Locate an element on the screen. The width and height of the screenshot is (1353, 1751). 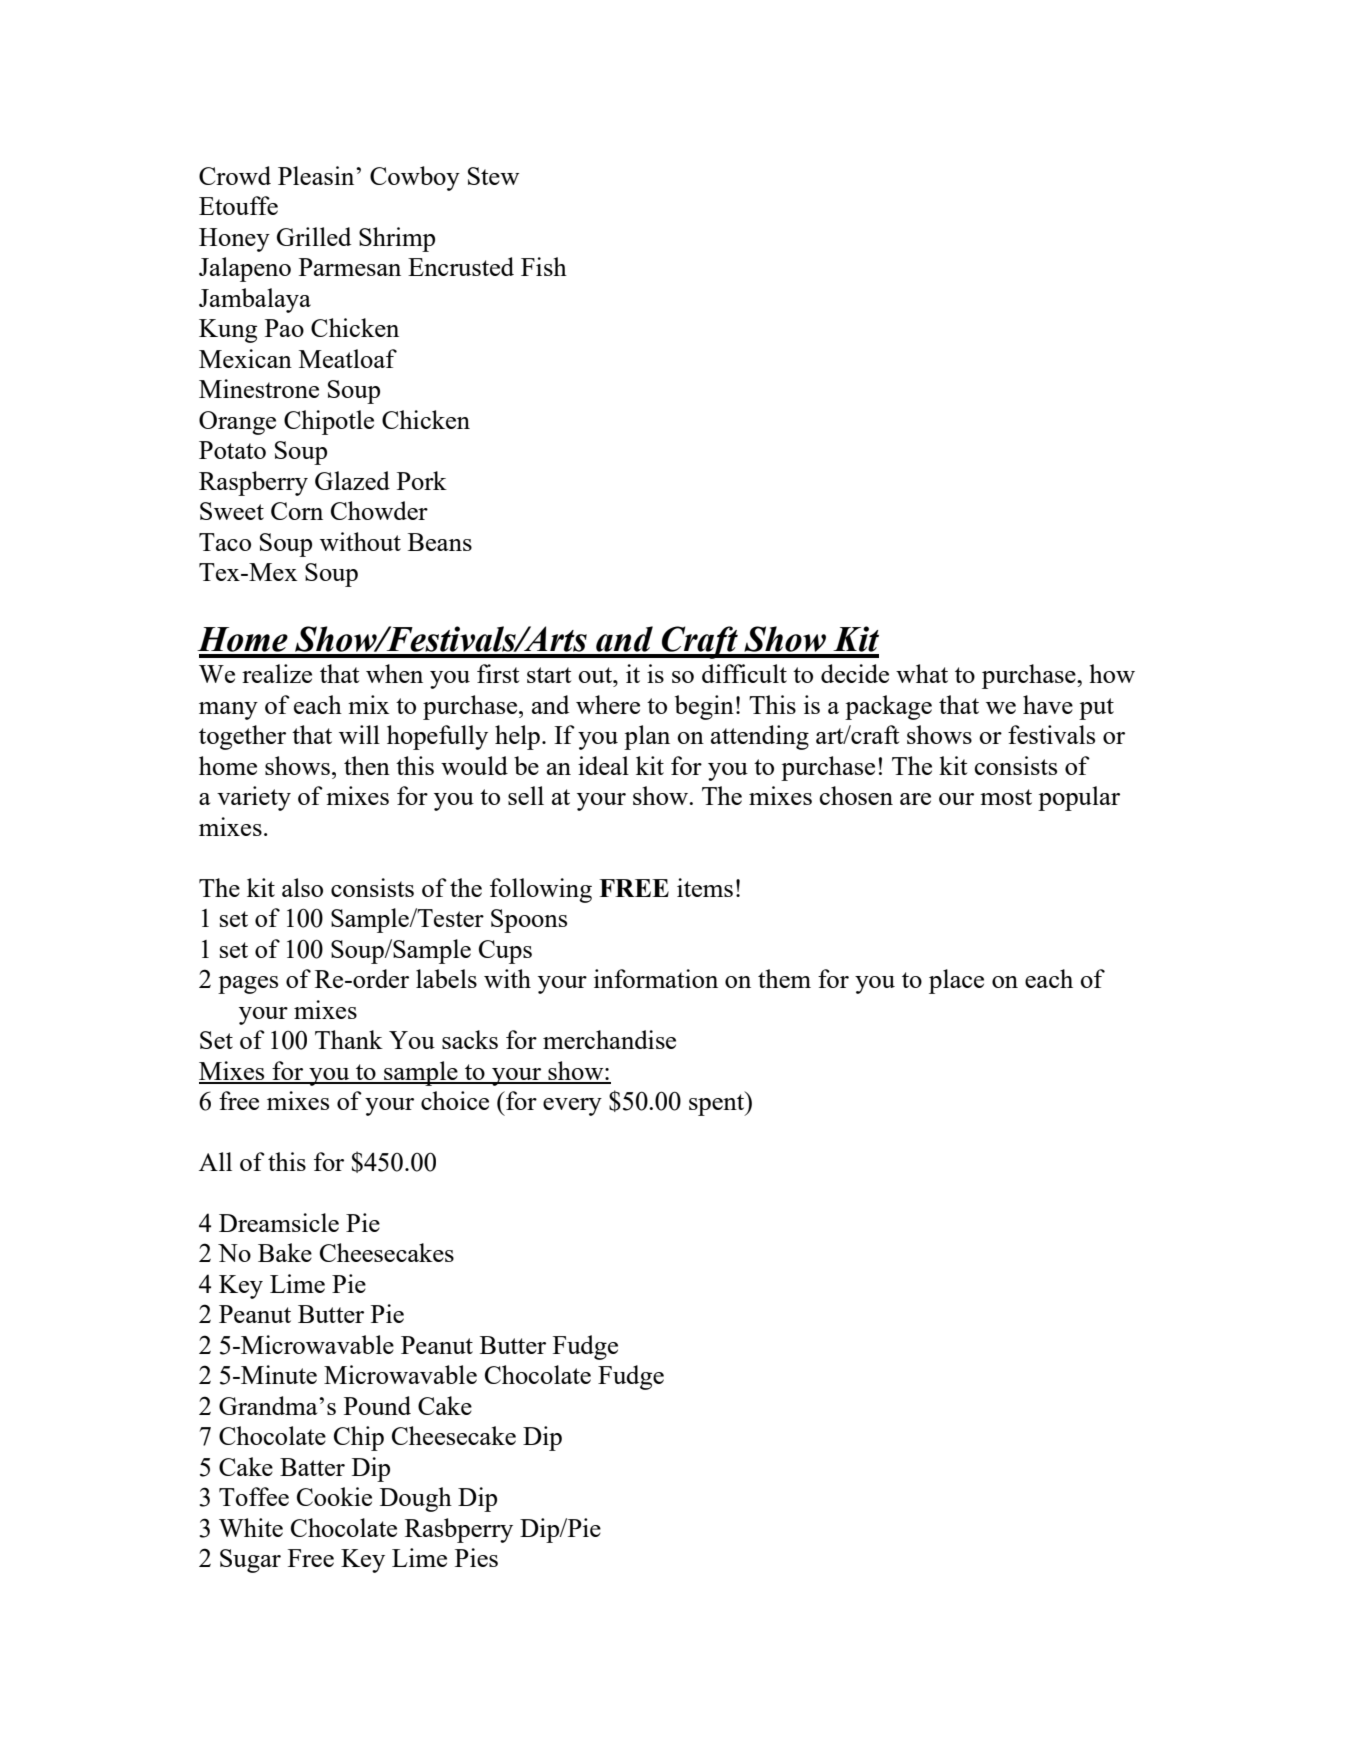
Cookie is located at coordinates (334, 1496).
